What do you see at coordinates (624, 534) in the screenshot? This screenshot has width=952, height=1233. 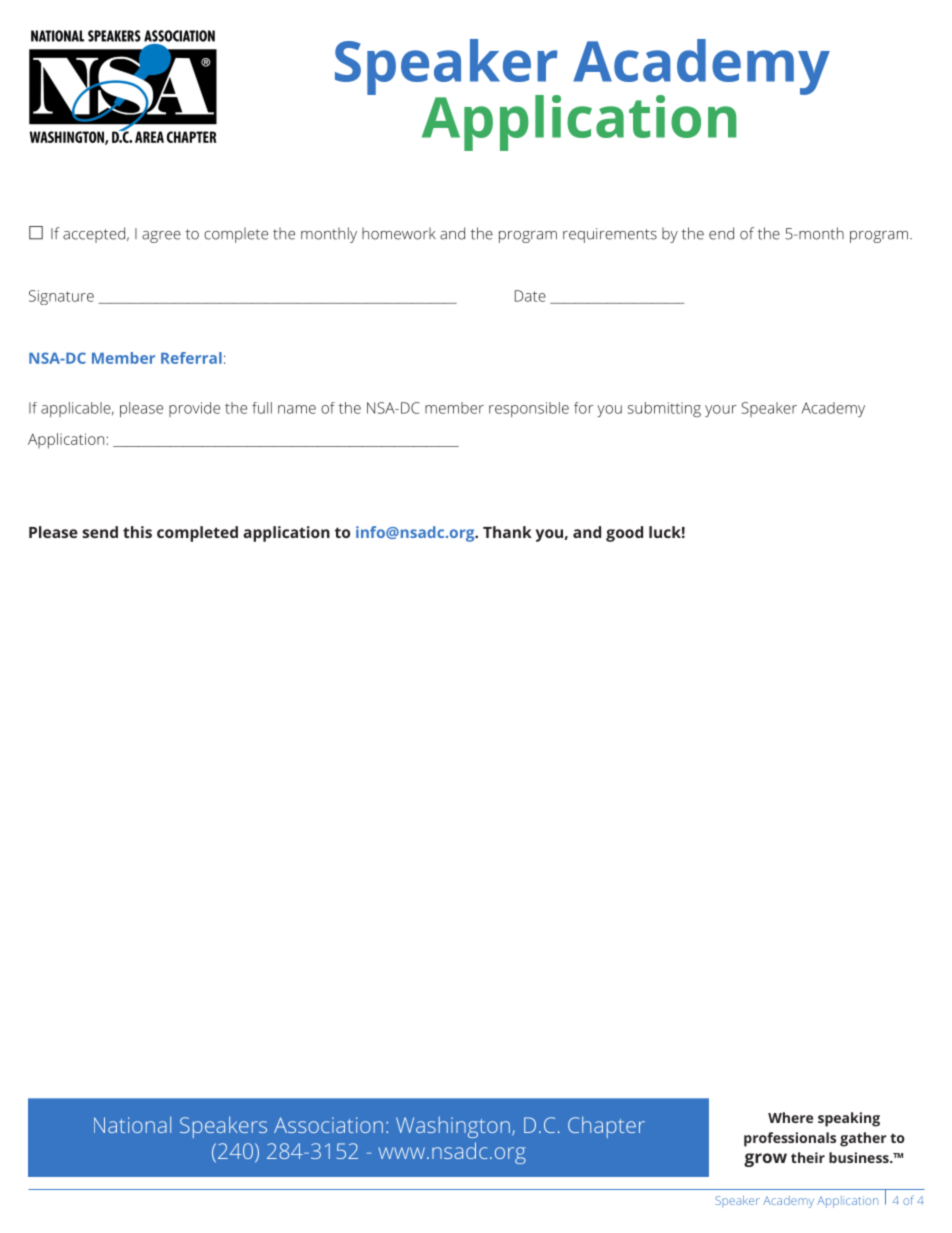 I see `good` at bounding box center [624, 534].
